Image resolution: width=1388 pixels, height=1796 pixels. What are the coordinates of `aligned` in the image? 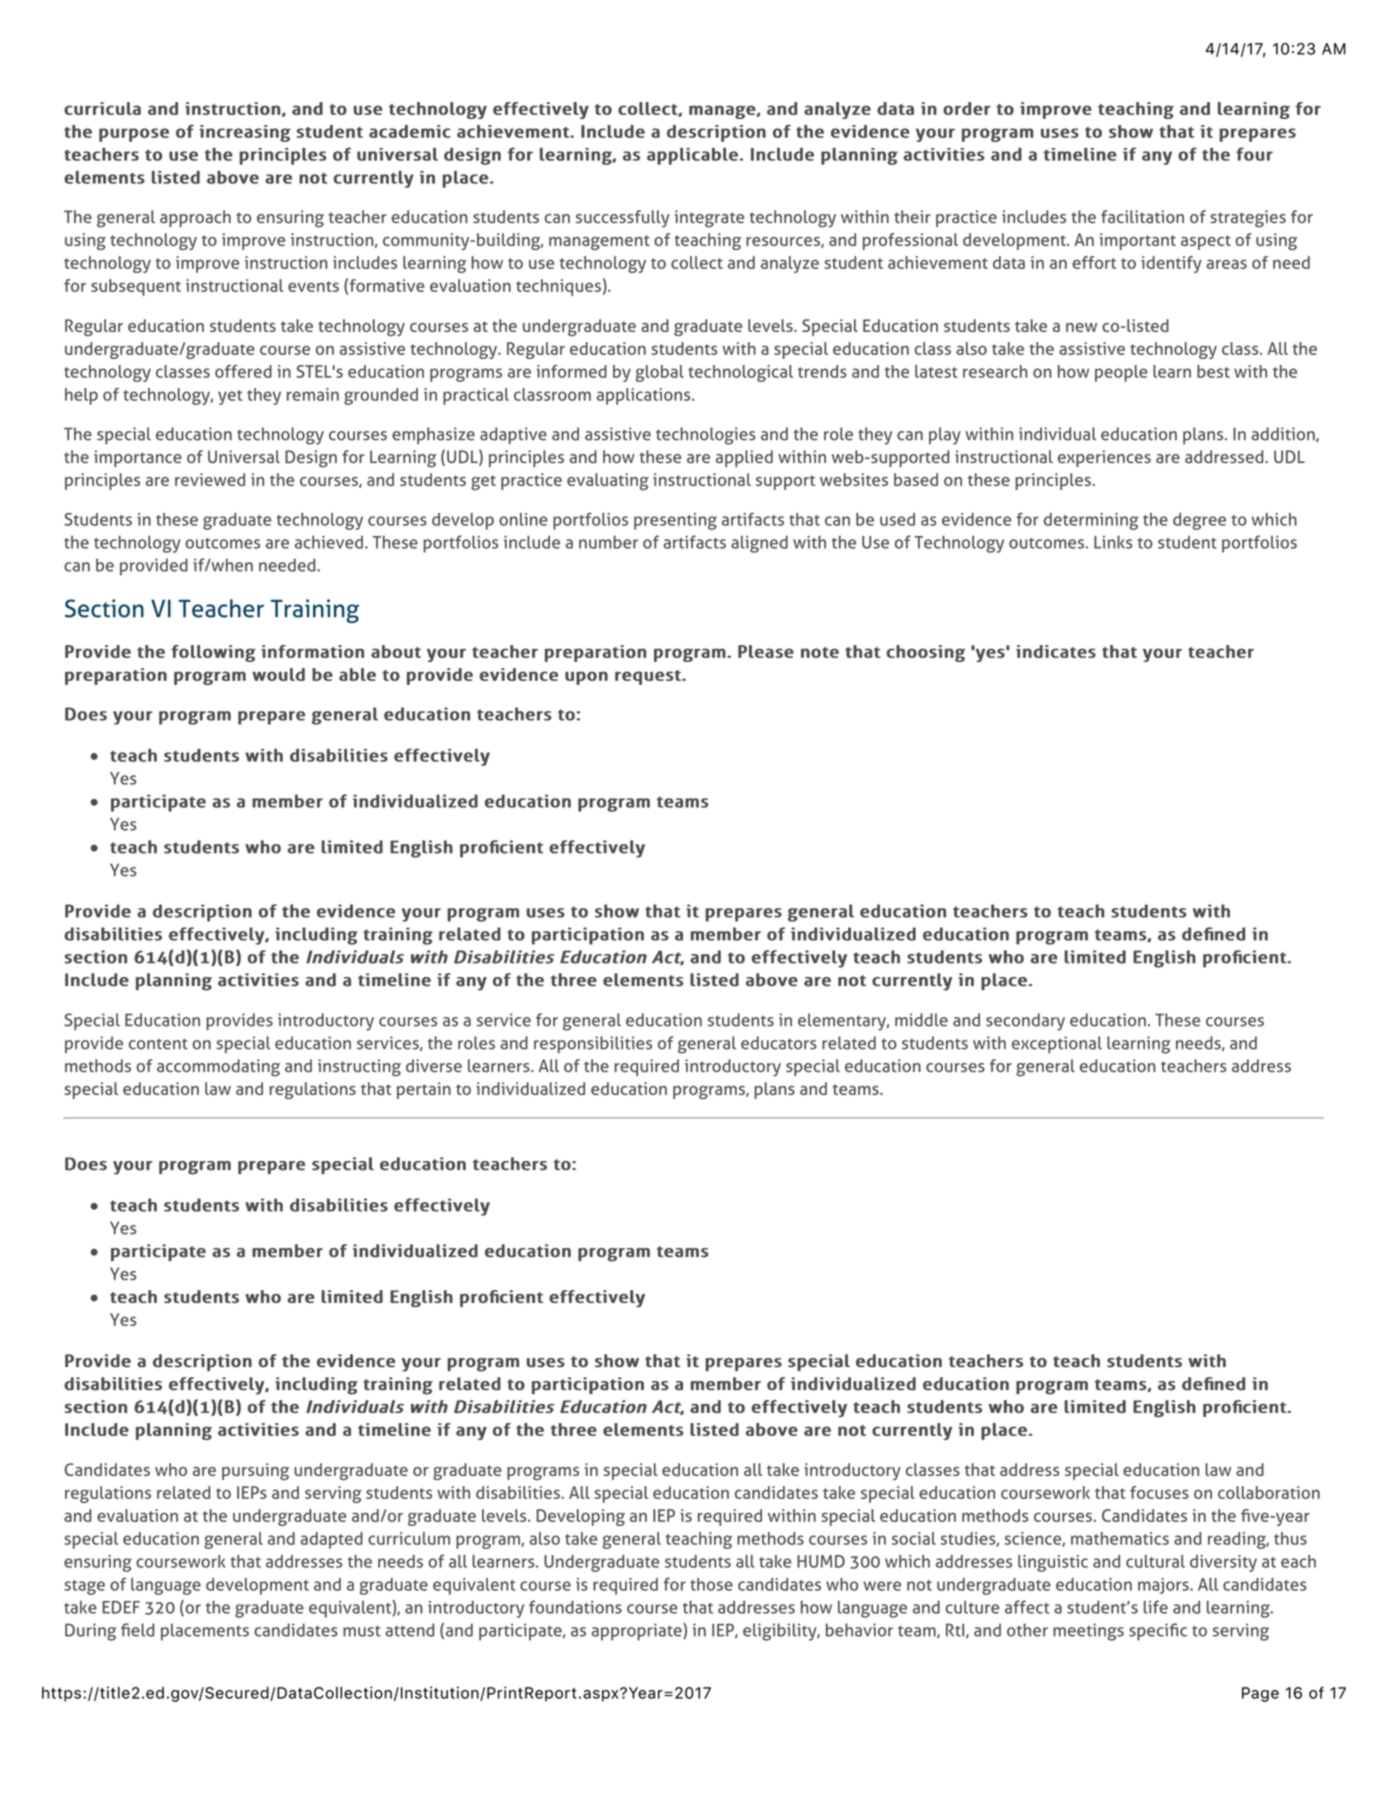 It's located at (759, 544).
